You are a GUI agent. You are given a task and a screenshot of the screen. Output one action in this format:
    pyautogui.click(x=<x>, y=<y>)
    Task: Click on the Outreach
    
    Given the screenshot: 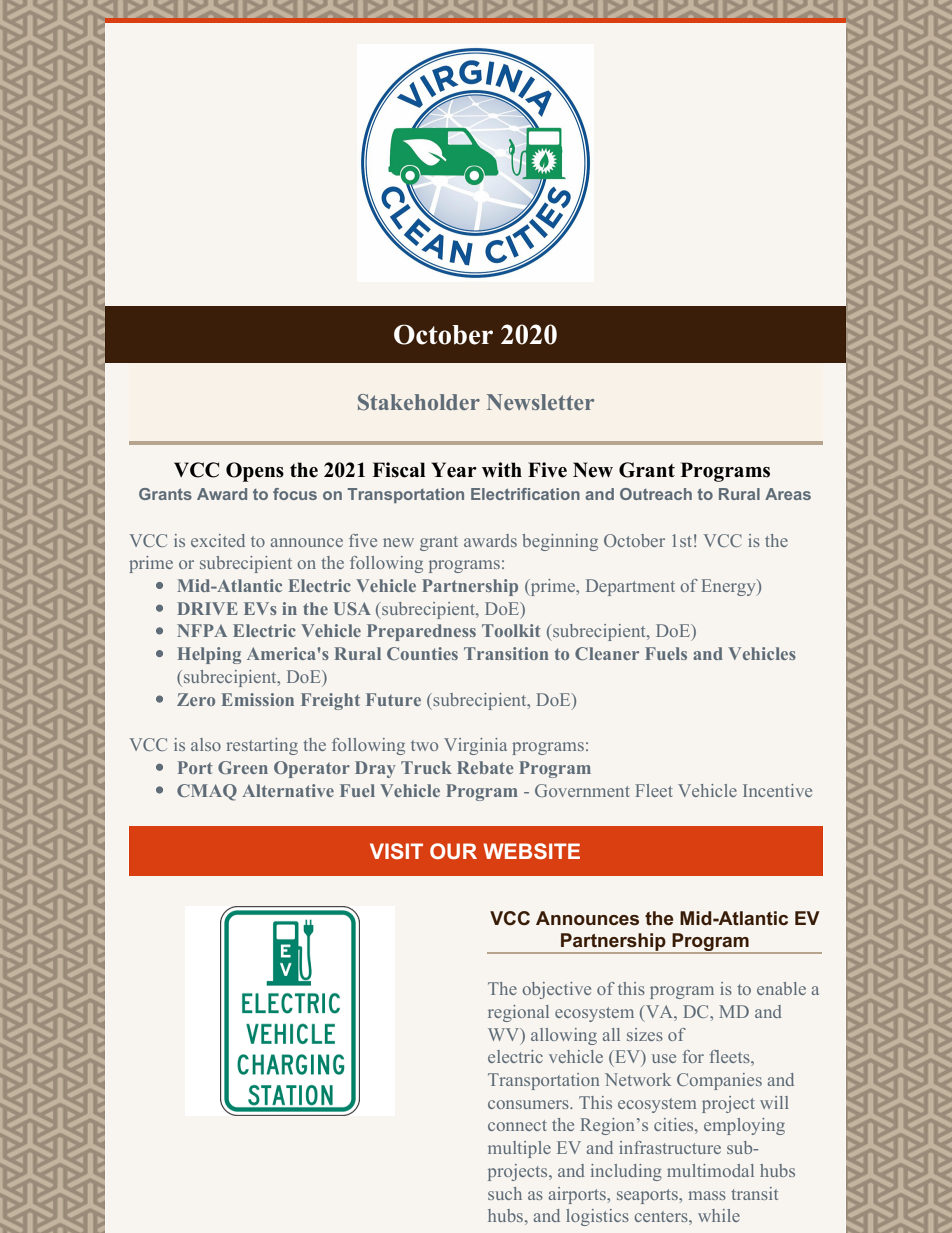 What is the action you would take?
    pyautogui.click(x=656, y=494)
